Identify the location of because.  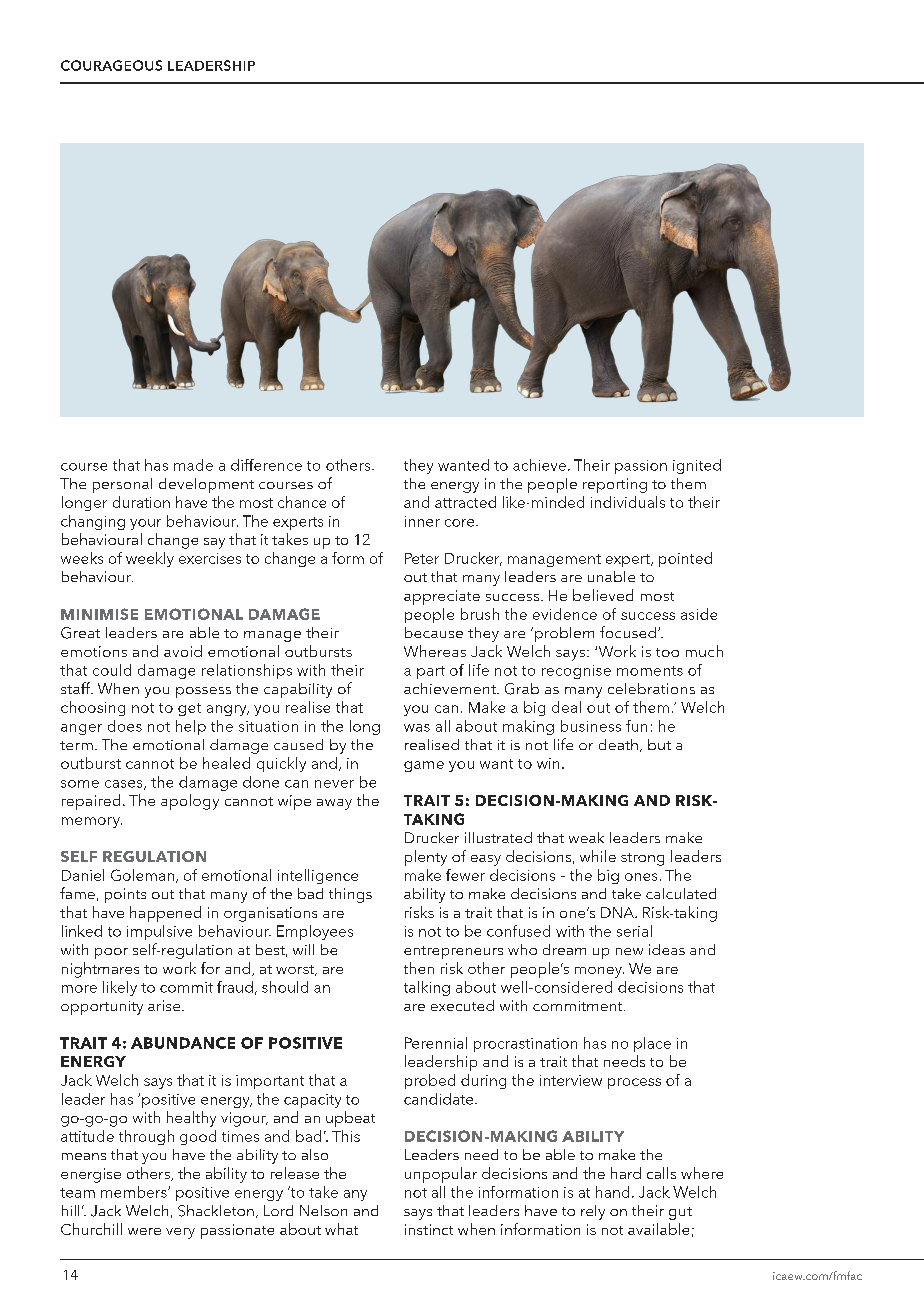
(434, 632).
